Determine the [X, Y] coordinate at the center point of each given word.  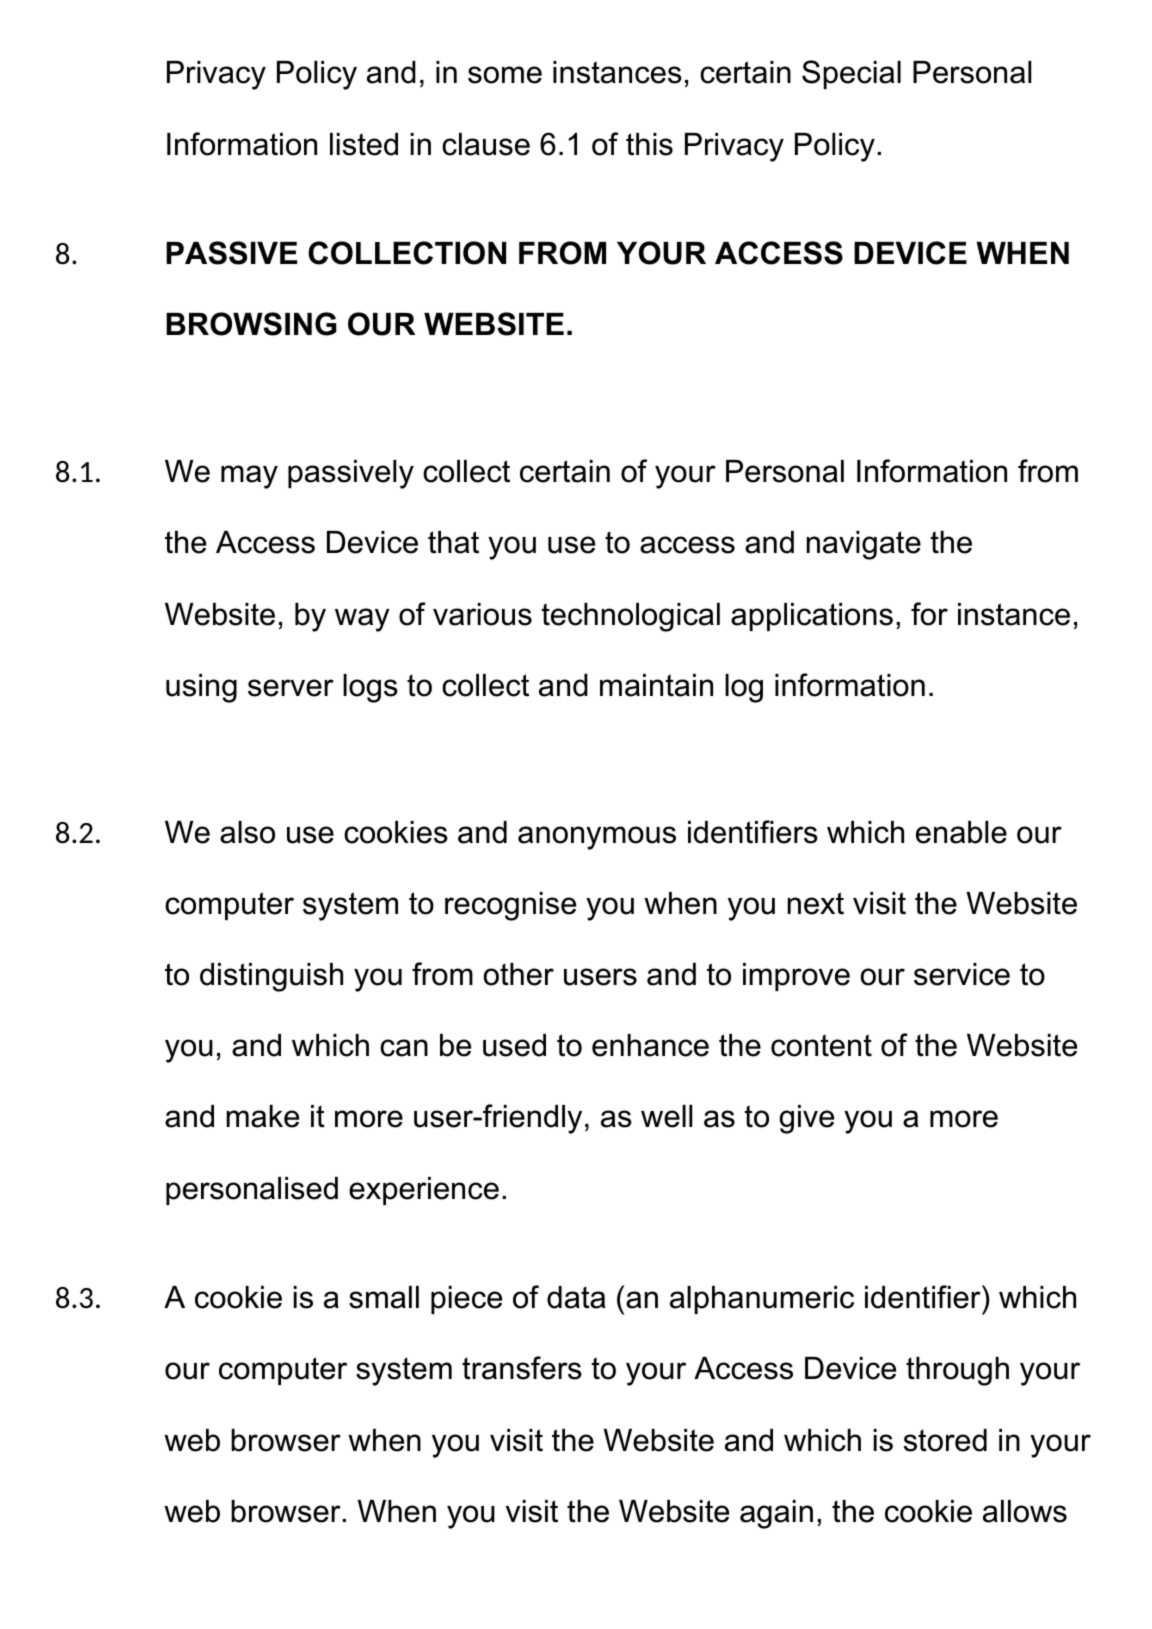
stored [945, 1440]
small [384, 1297]
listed [364, 144]
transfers [522, 1368]
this [649, 144]
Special [851, 74]
